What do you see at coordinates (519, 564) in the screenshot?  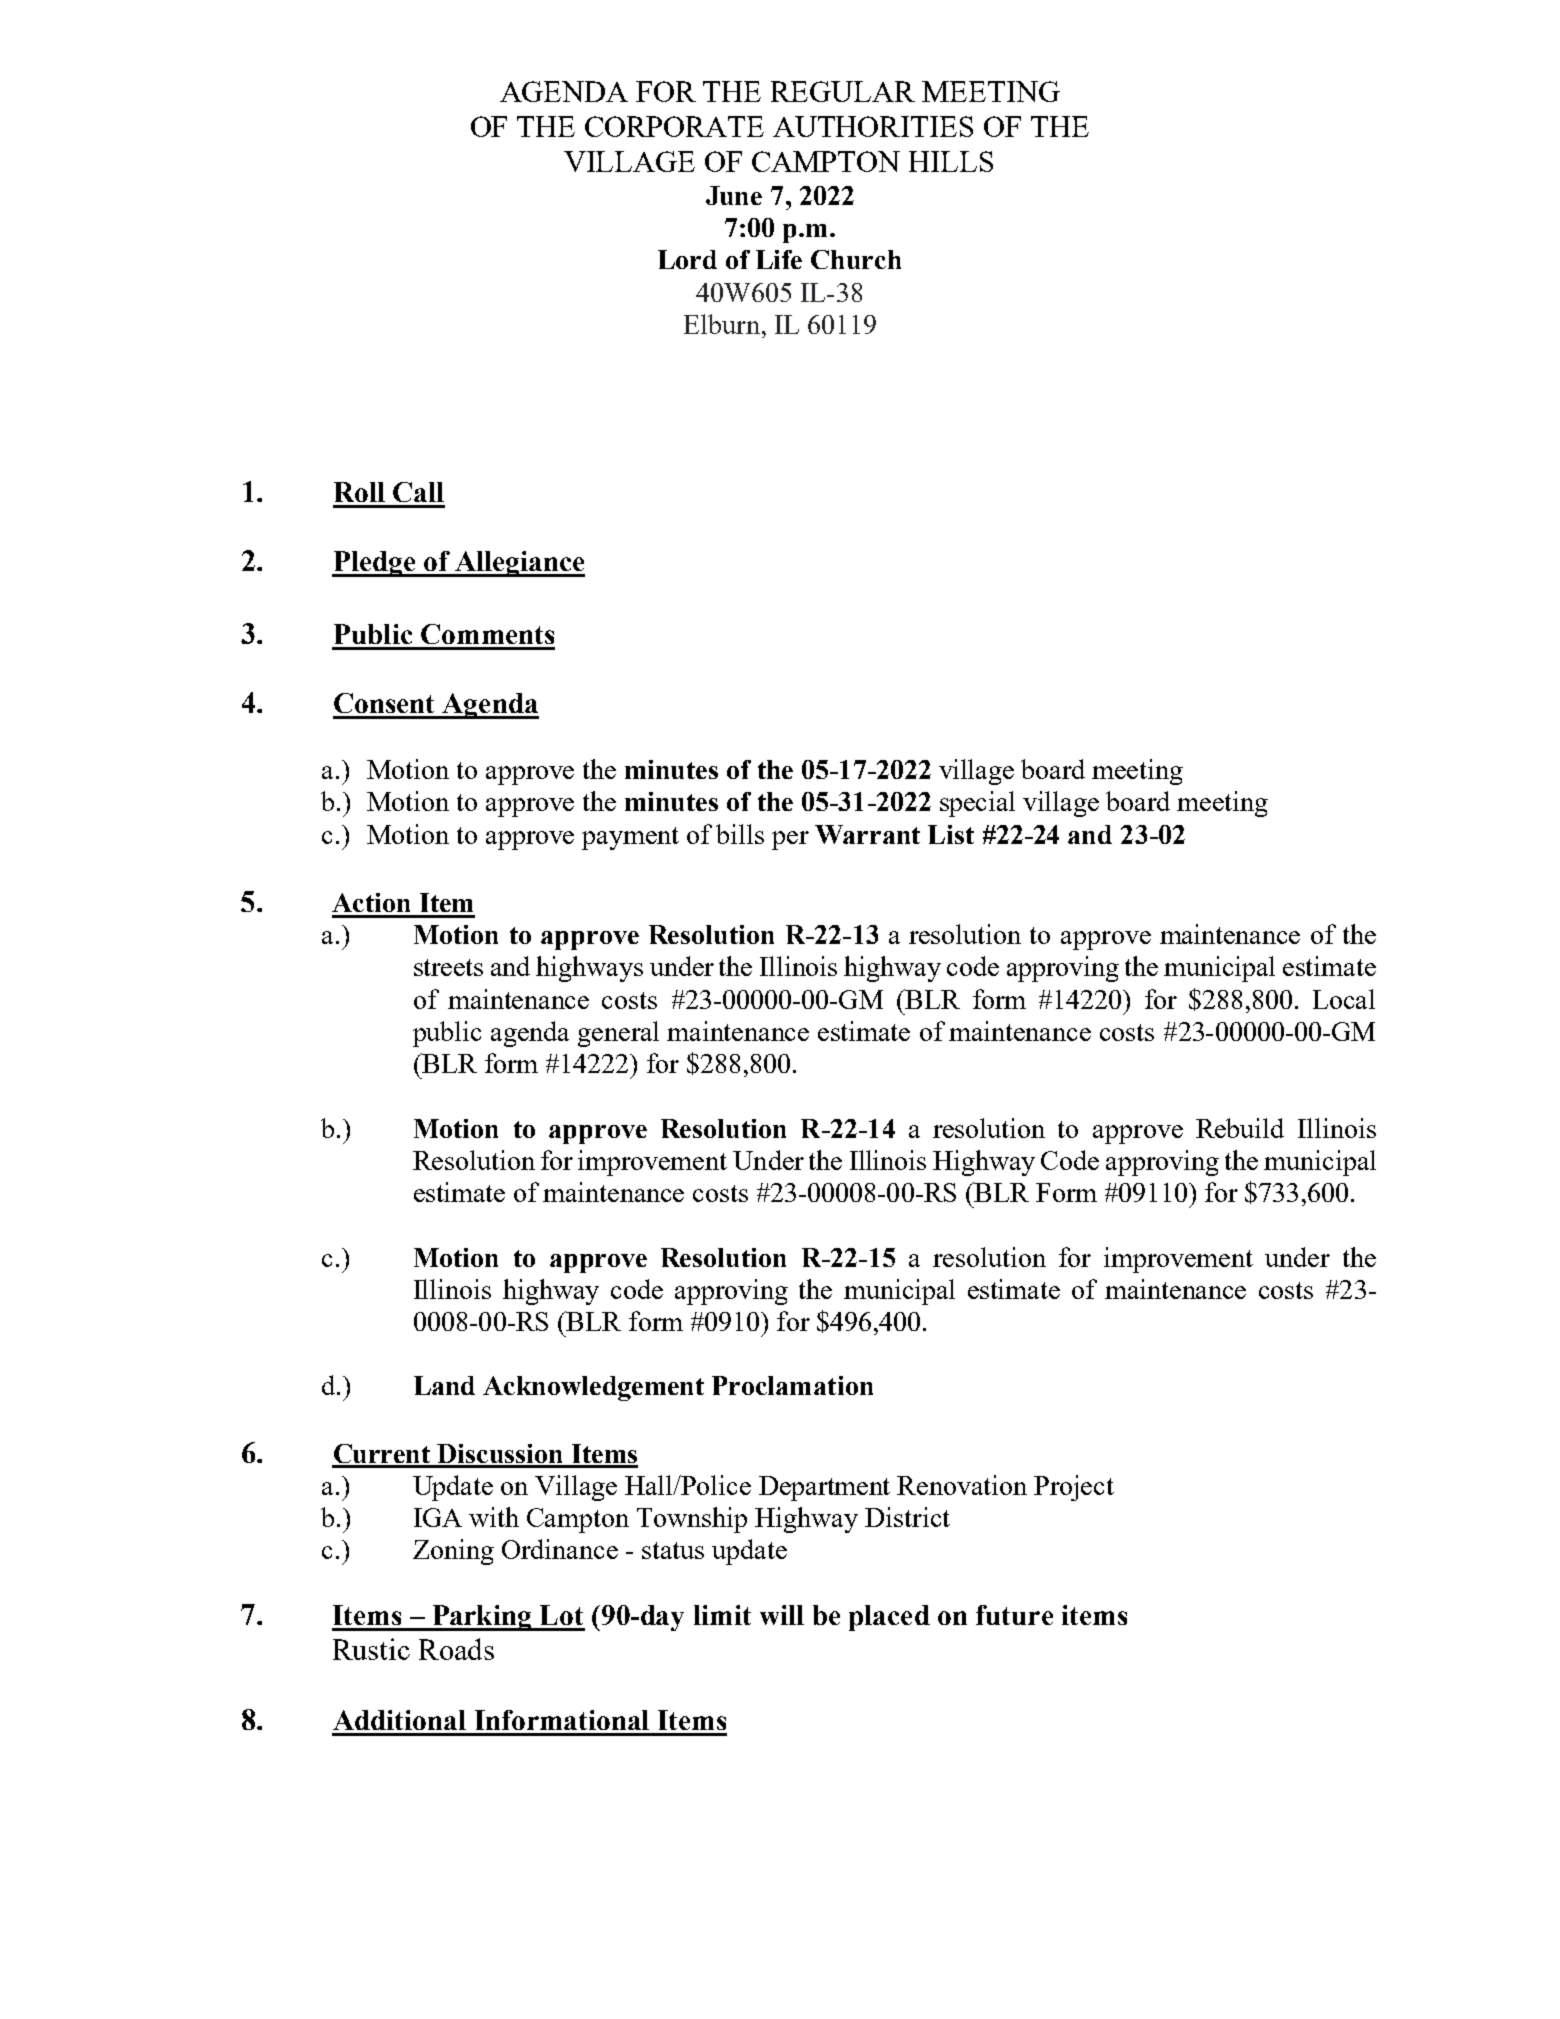 I see `Allegiance` at bounding box center [519, 564].
